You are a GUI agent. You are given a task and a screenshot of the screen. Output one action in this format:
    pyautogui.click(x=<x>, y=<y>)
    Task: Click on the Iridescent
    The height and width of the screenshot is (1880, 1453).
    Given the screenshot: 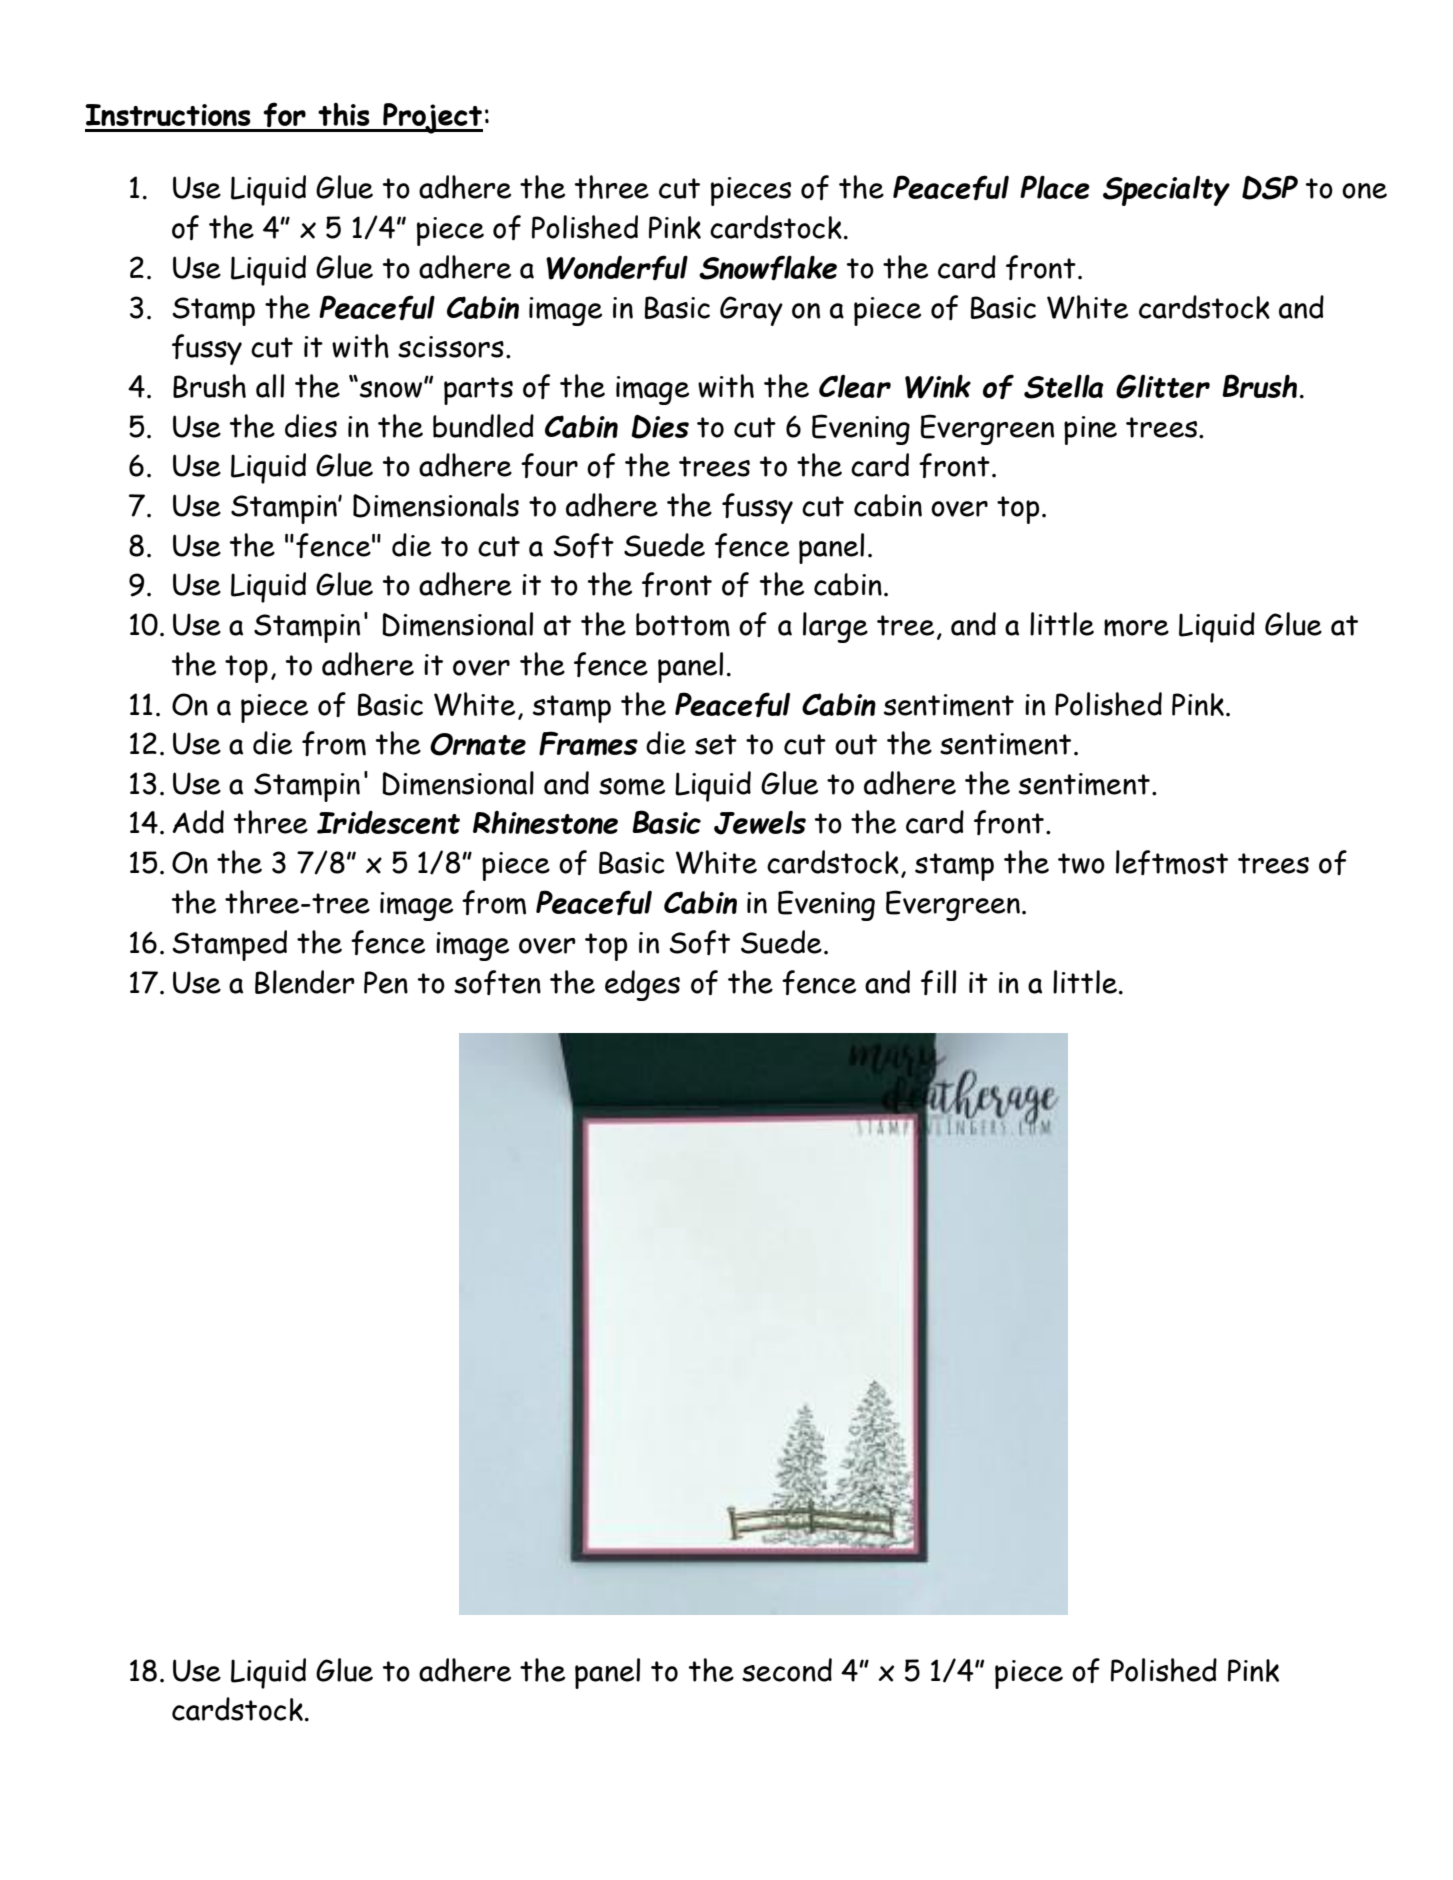 What is the action you would take?
    pyautogui.click(x=388, y=822)
